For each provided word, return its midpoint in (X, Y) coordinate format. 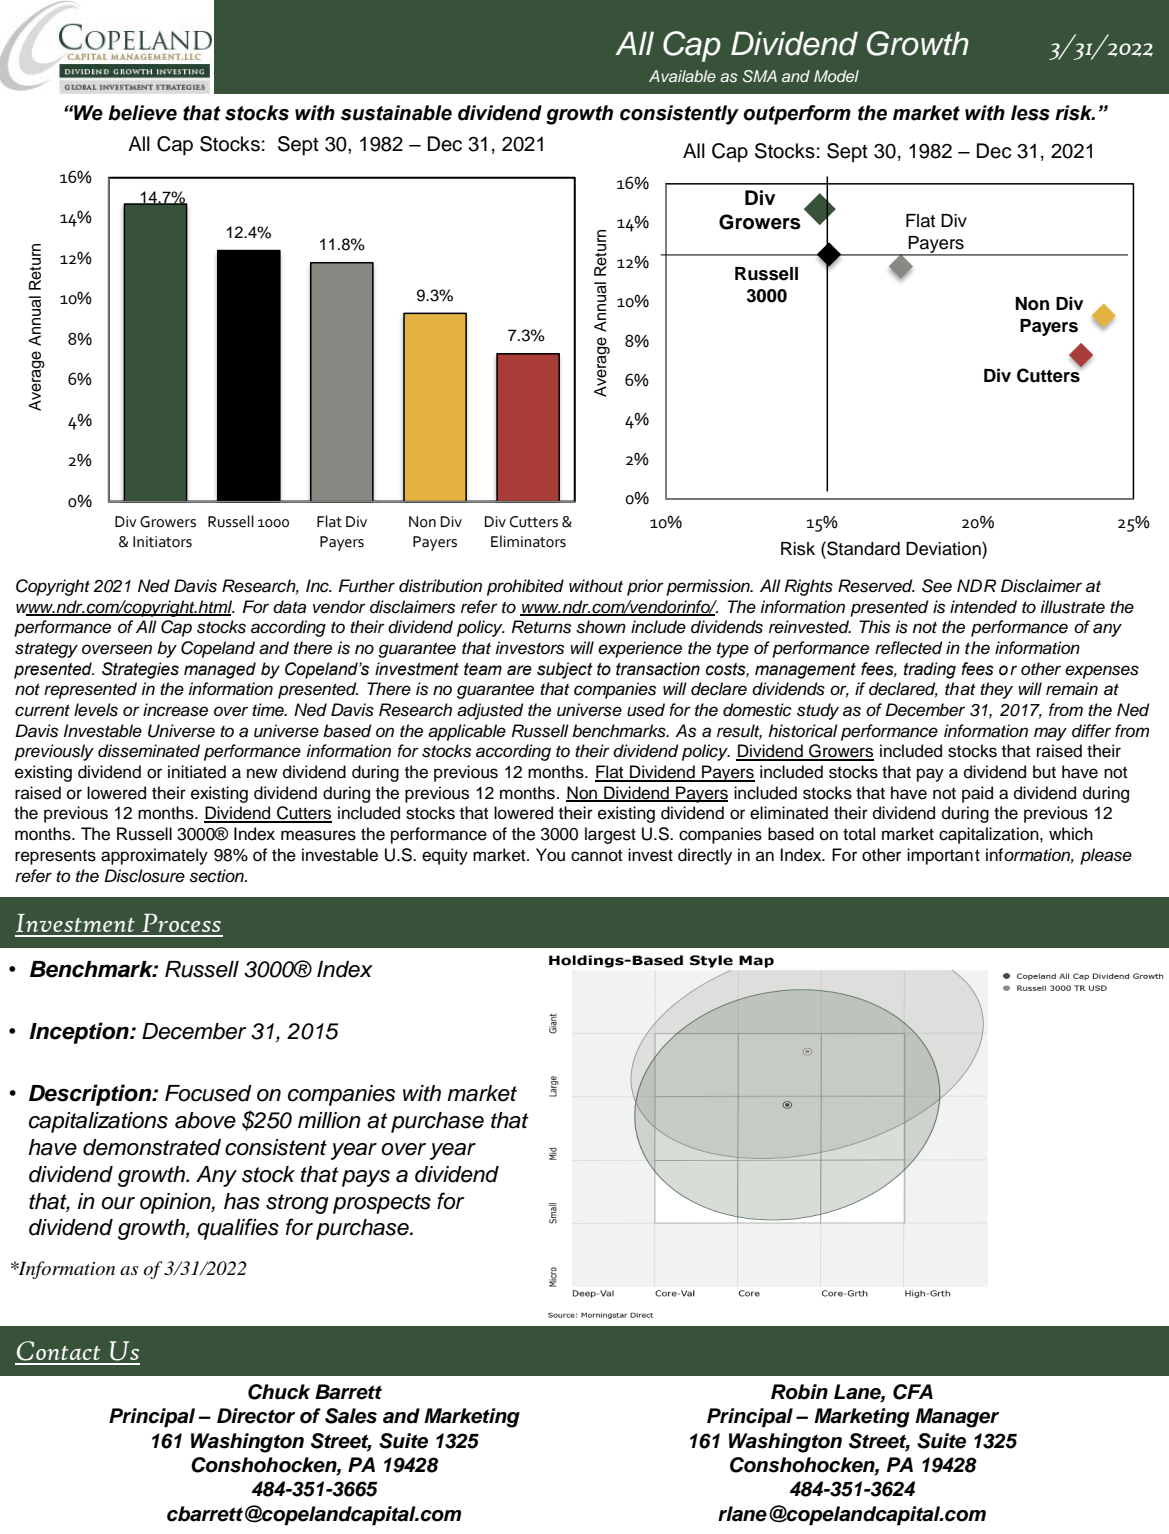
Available (682, 76)
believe (142, 113)
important (943, 856)
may (1050, 734)
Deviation (944, 548)
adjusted (490, 711)
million (329, 1120)
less (1030, 113)
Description (91, 1095)
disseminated (149, 751)
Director (256, 1416)
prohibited (525, 587)
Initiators (162, 542)
